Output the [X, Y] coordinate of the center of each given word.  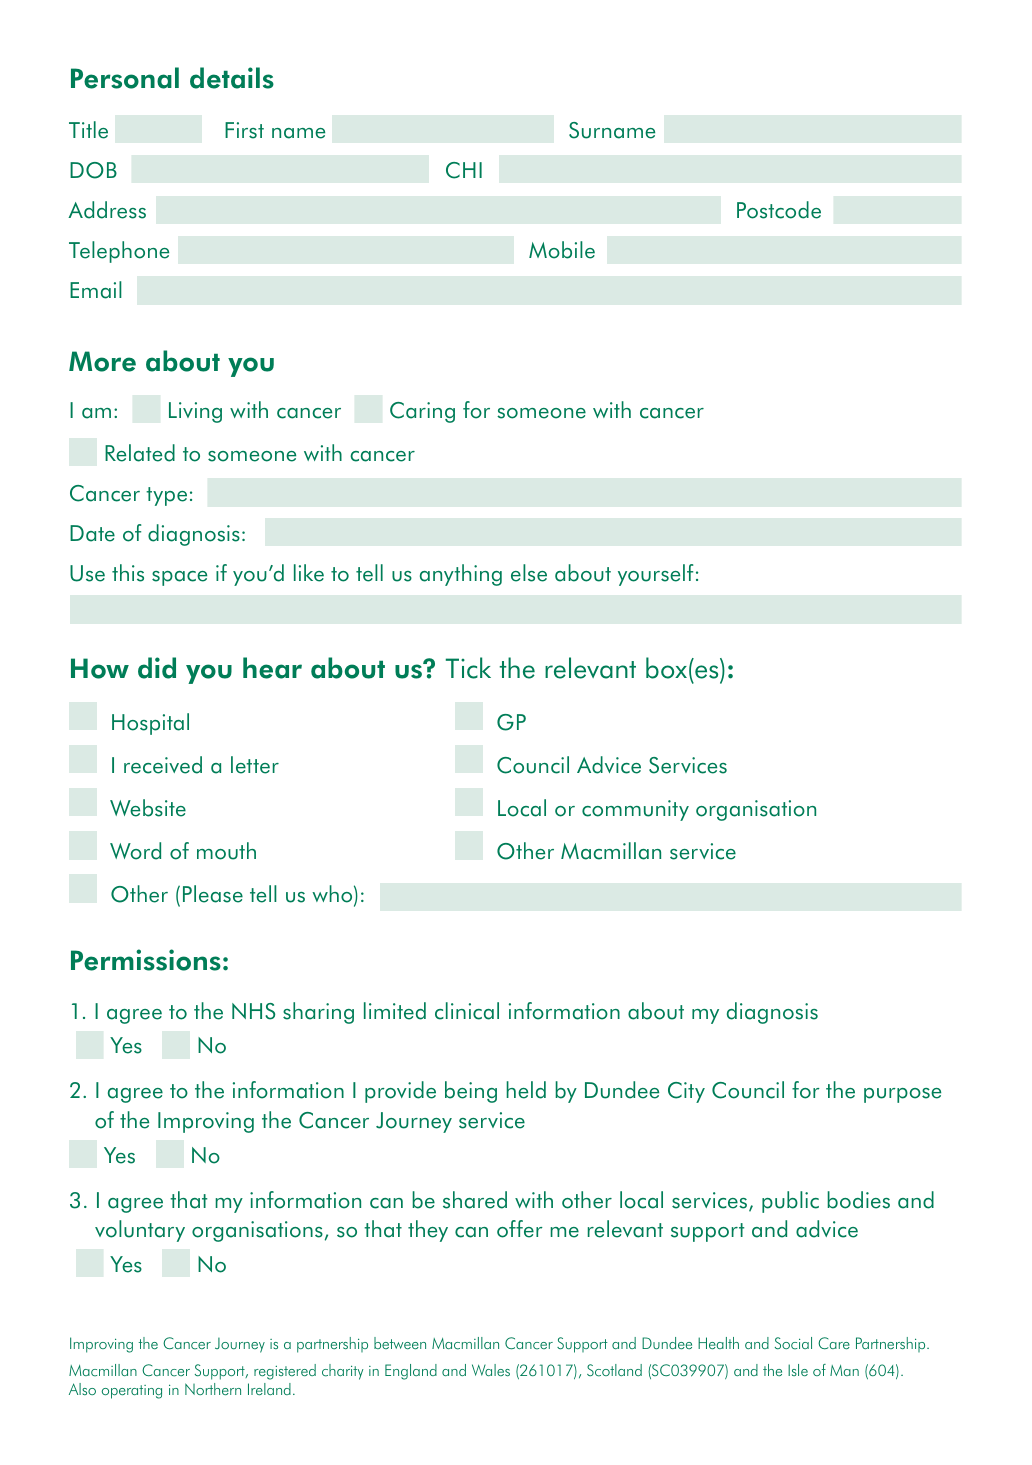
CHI [464, 170]
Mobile [562, 250]
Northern [213, 1389]
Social [793, 1343]
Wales [491, 1370]
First [244, 130]
